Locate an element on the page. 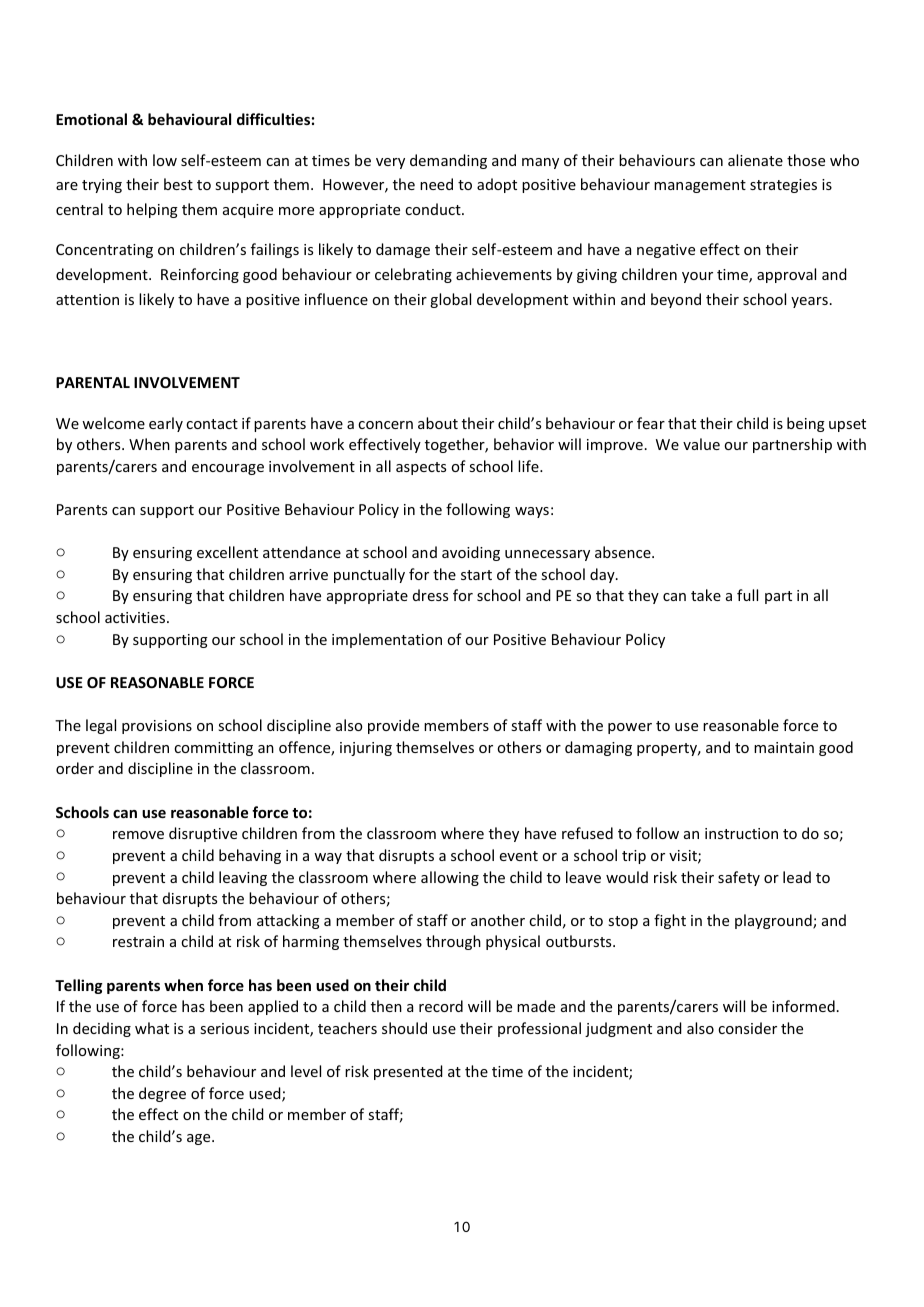  alienate is located at coordinates (755, 160).
